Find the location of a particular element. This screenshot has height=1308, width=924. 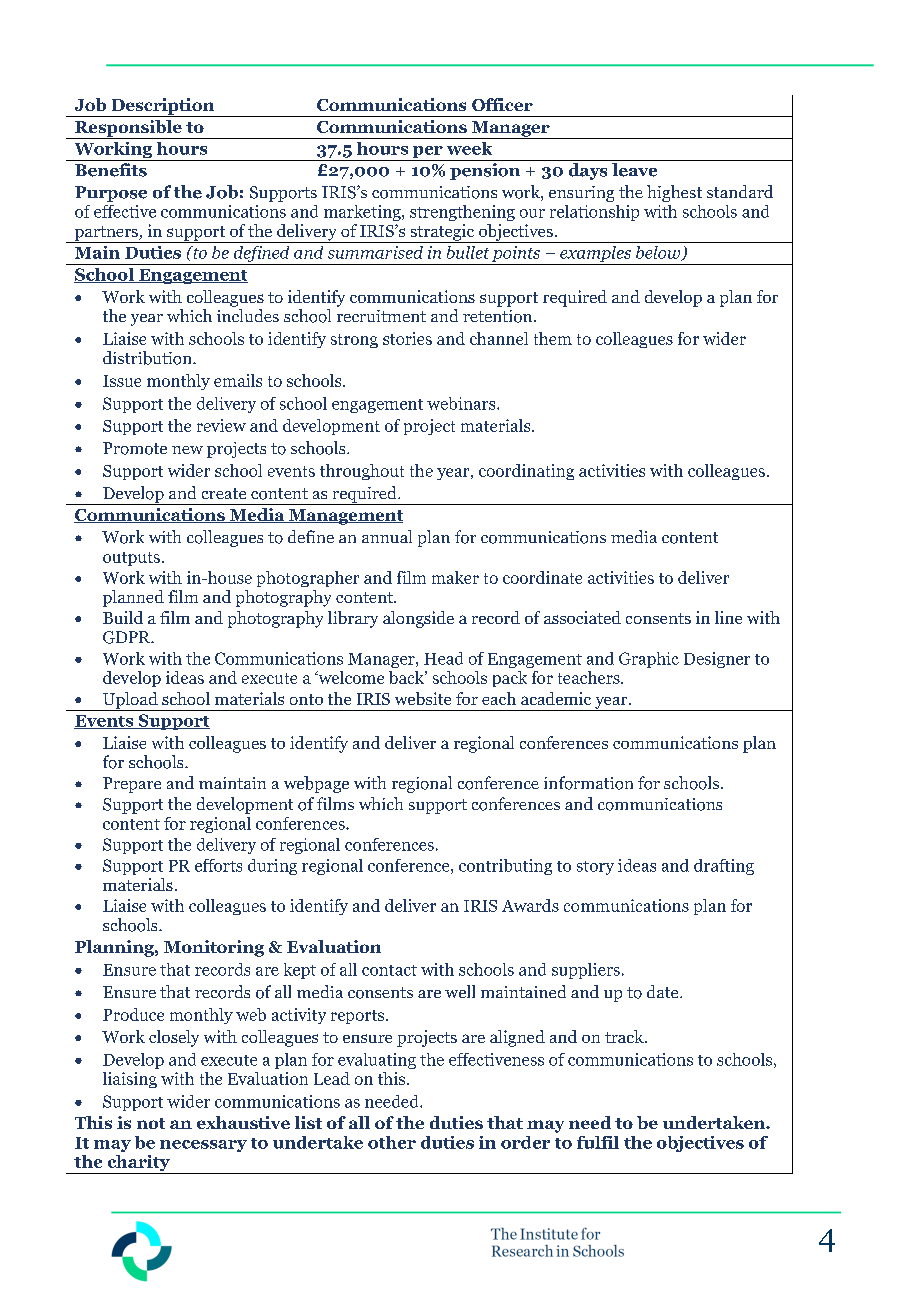

per is located at coordinates (427, 153).
